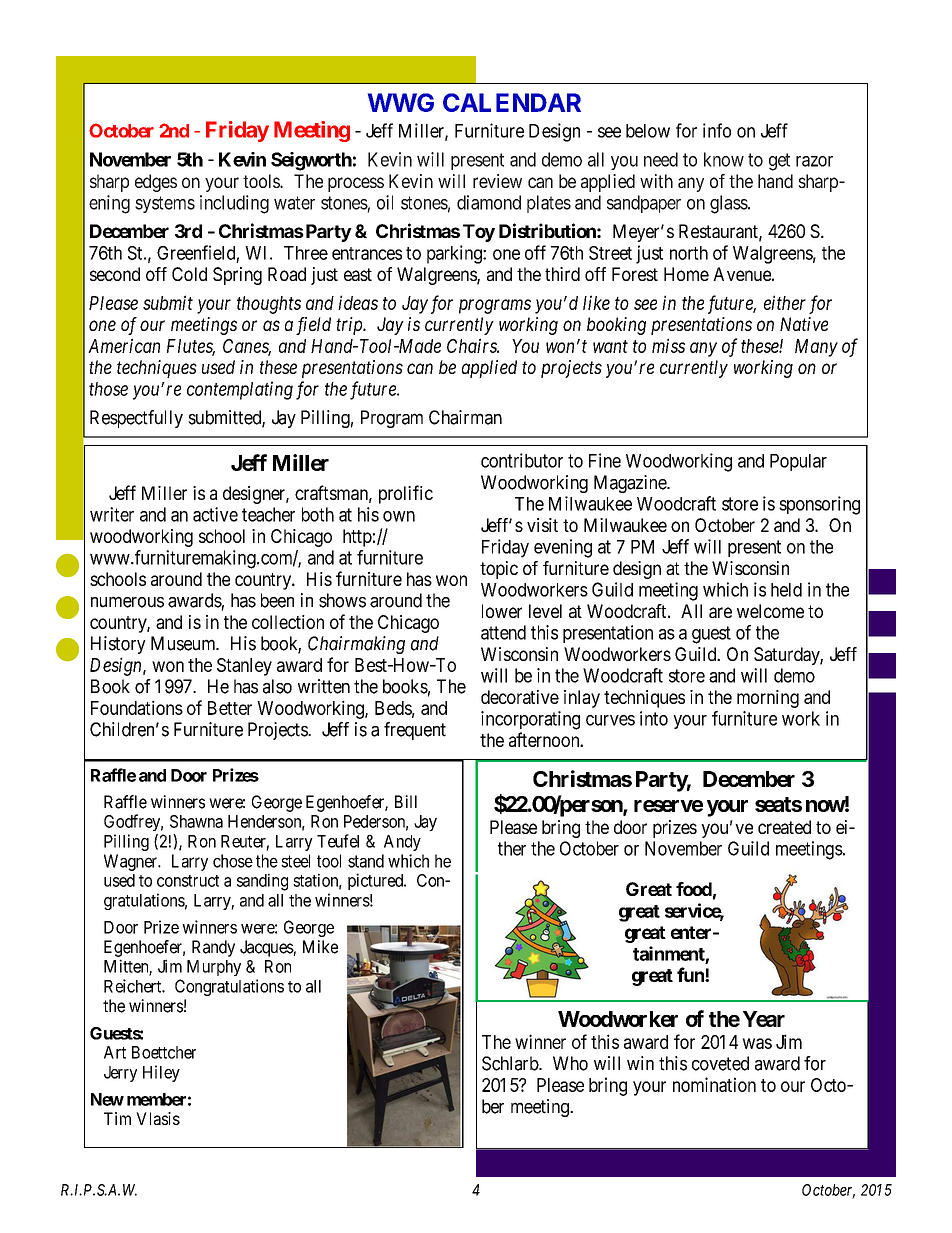  I want to click on info, so click(717, 130).
